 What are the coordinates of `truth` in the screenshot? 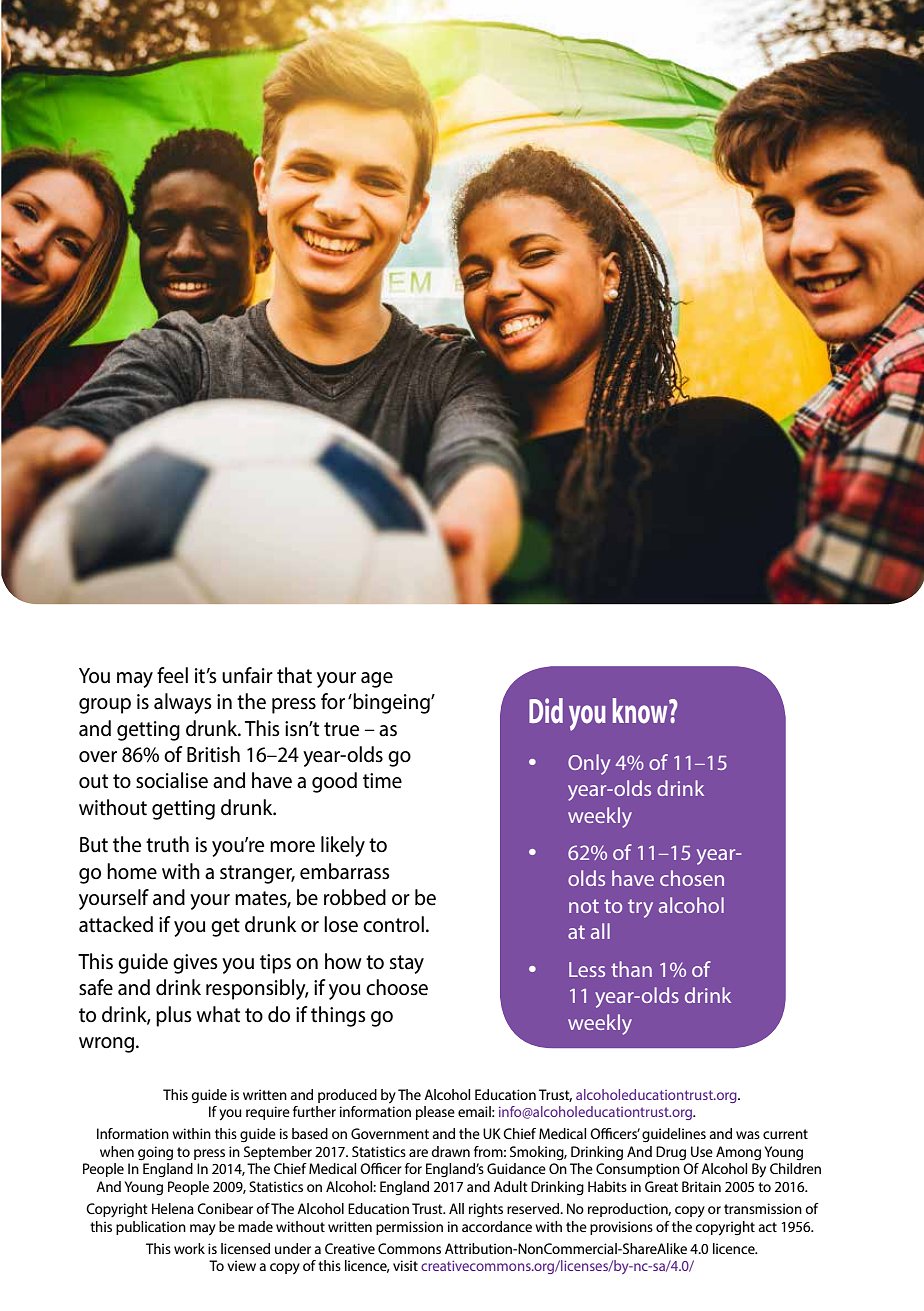 It's located at (167, 844).
